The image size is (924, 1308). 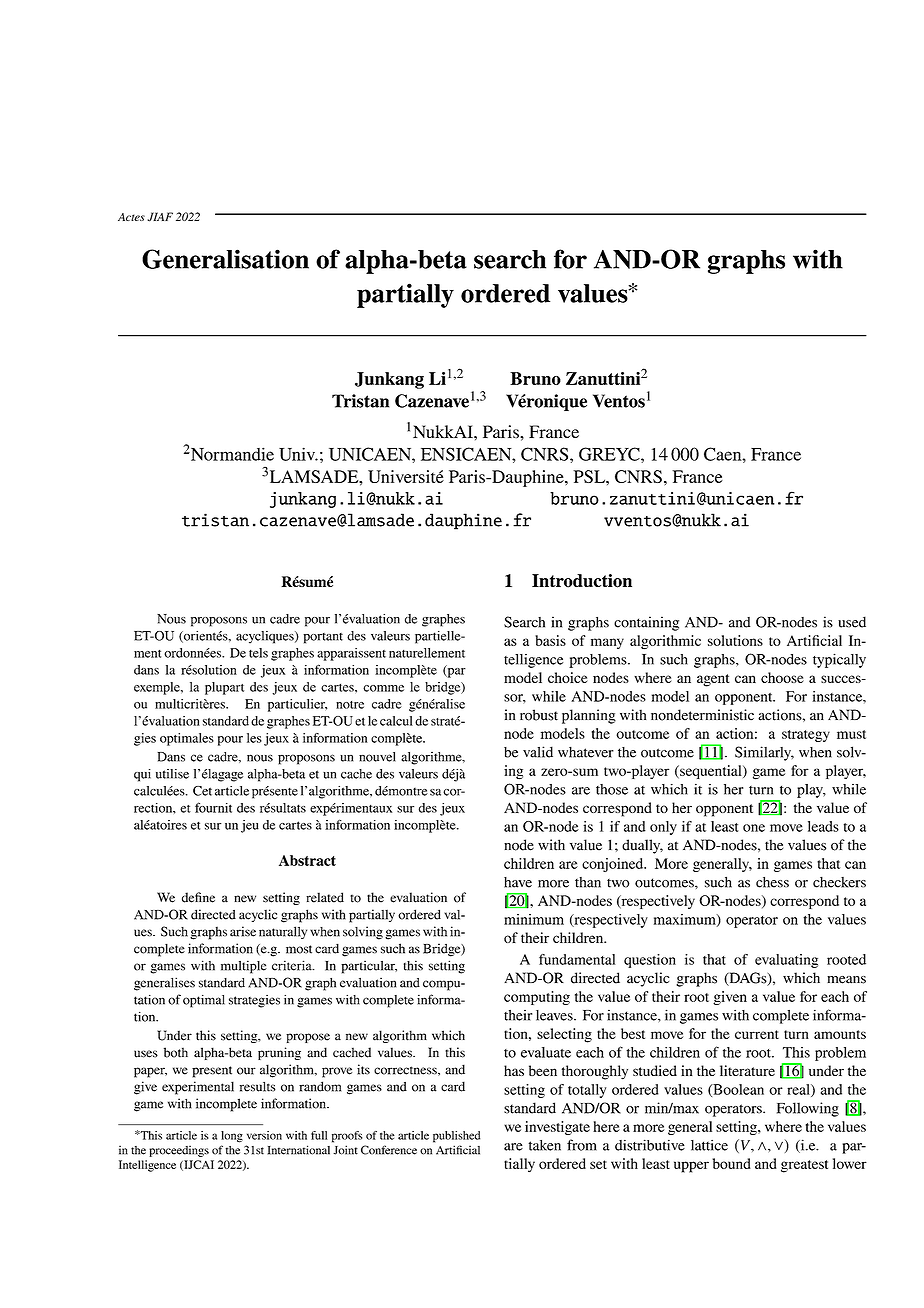 What do you see at coordinates (590, 476) in the screenshot?
I see `PSL` at bounding box center [590, 476].
